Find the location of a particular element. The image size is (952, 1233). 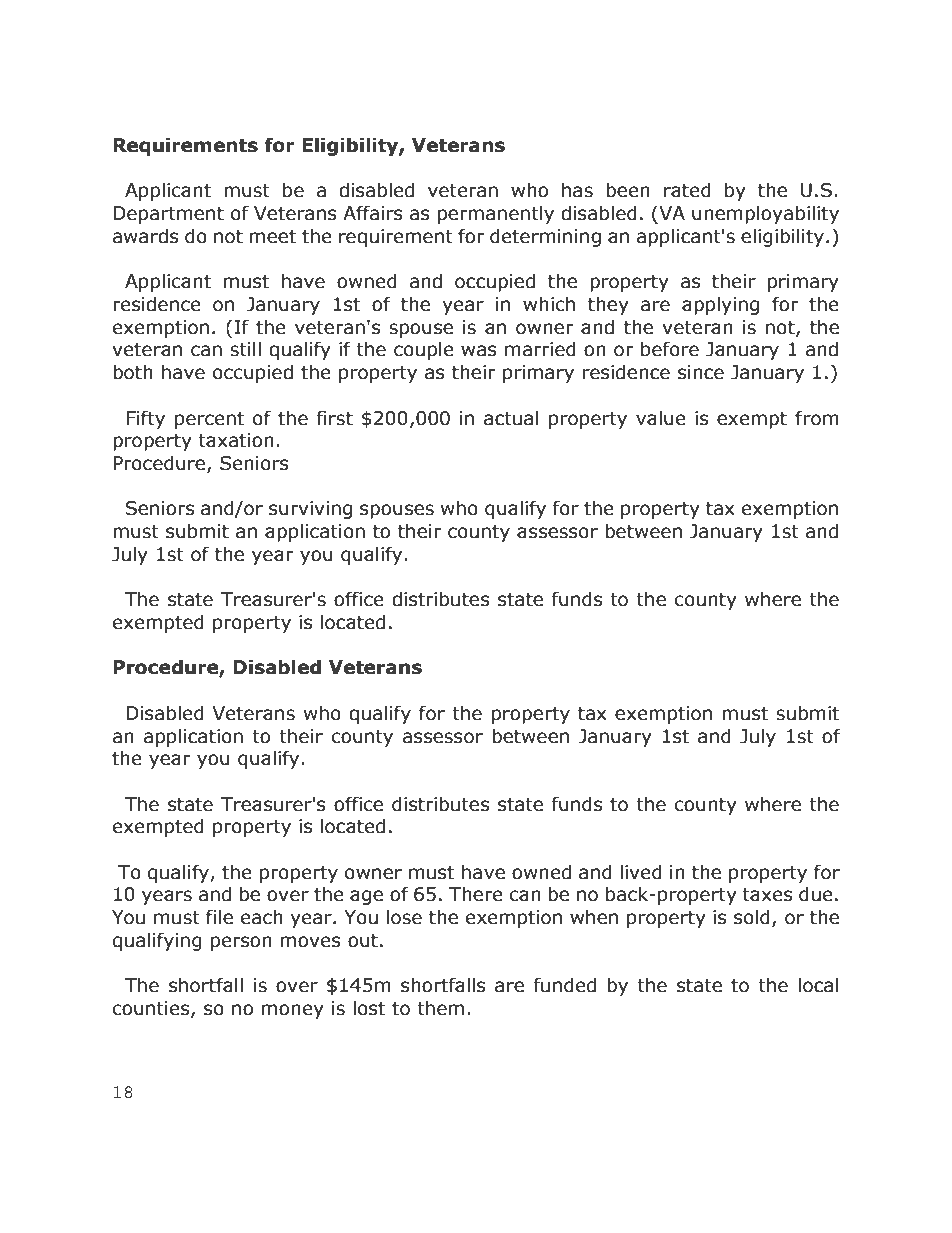

rated is located at coordinates (687, 190).
